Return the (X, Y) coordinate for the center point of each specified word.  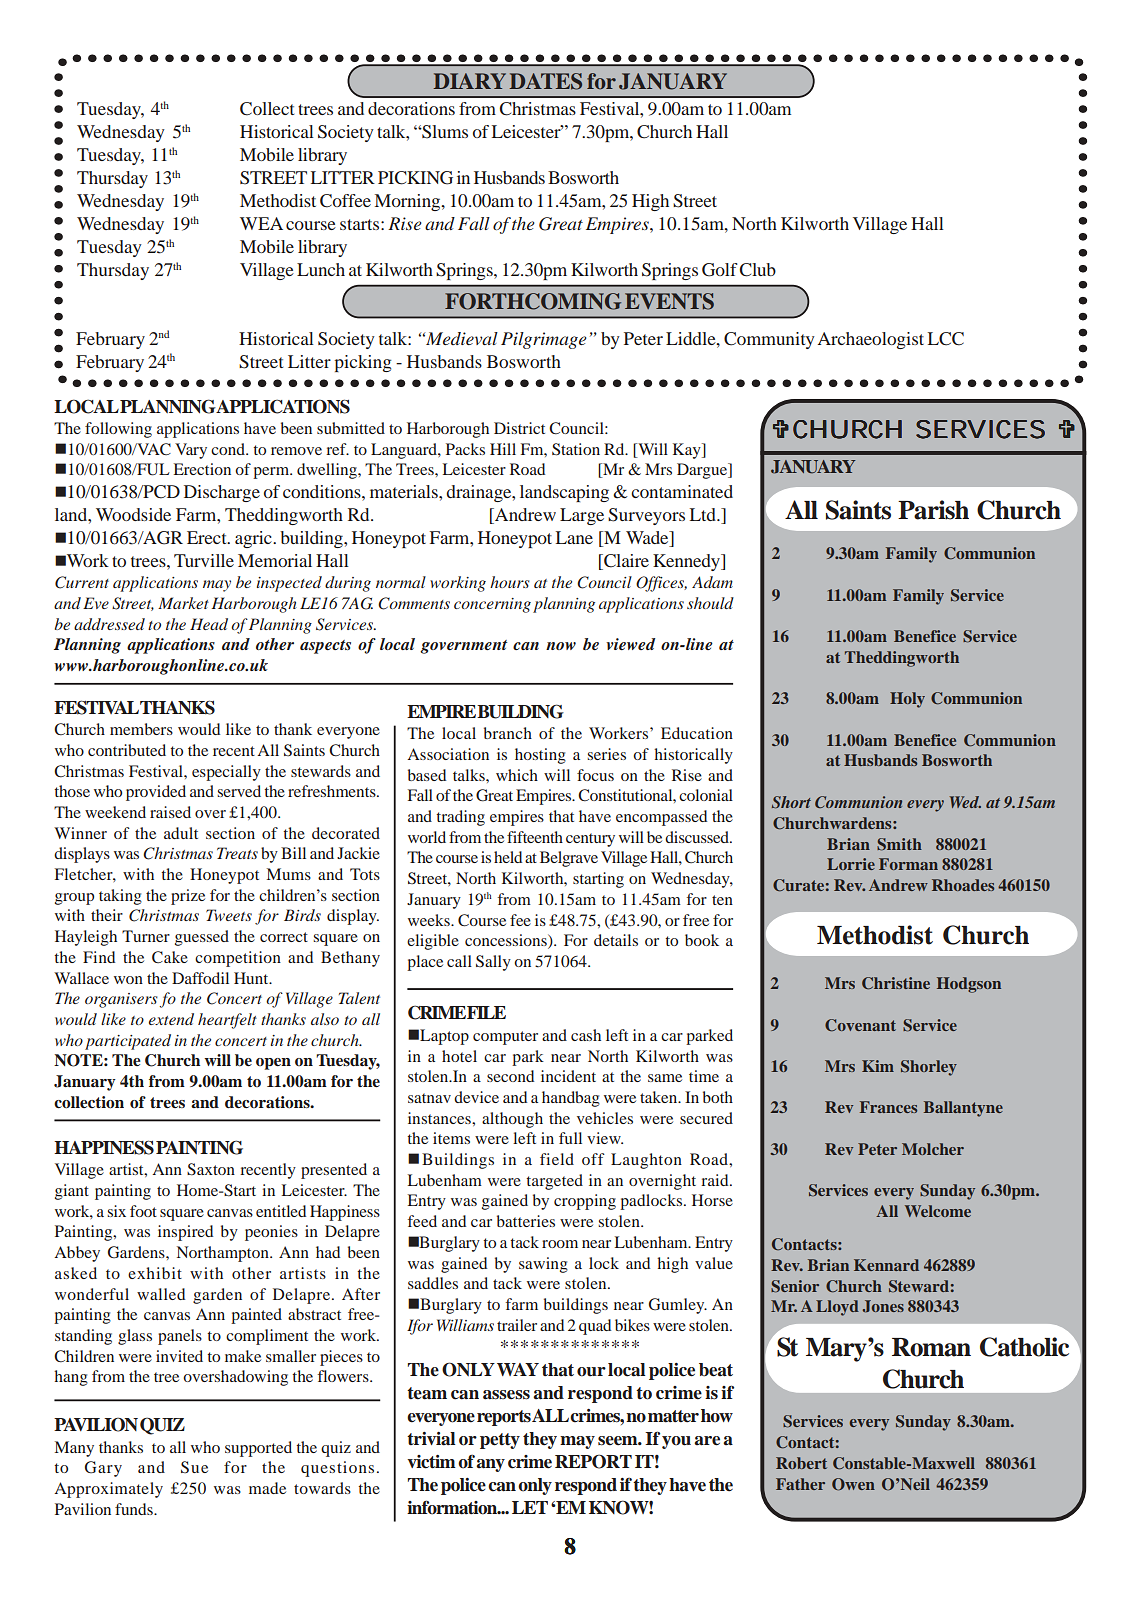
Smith (899, 844)
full (570, 1138)
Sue (194, 1467)
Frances (888, 1107)
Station (576, 449)
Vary (191, 451)
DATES (545, 81)
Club (757, 270)
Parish (933, 510)
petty (500, 1441)
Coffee (345, 201)
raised (170, 812)
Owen (853, 1484)
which (517, 775)
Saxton (211, 1169)
